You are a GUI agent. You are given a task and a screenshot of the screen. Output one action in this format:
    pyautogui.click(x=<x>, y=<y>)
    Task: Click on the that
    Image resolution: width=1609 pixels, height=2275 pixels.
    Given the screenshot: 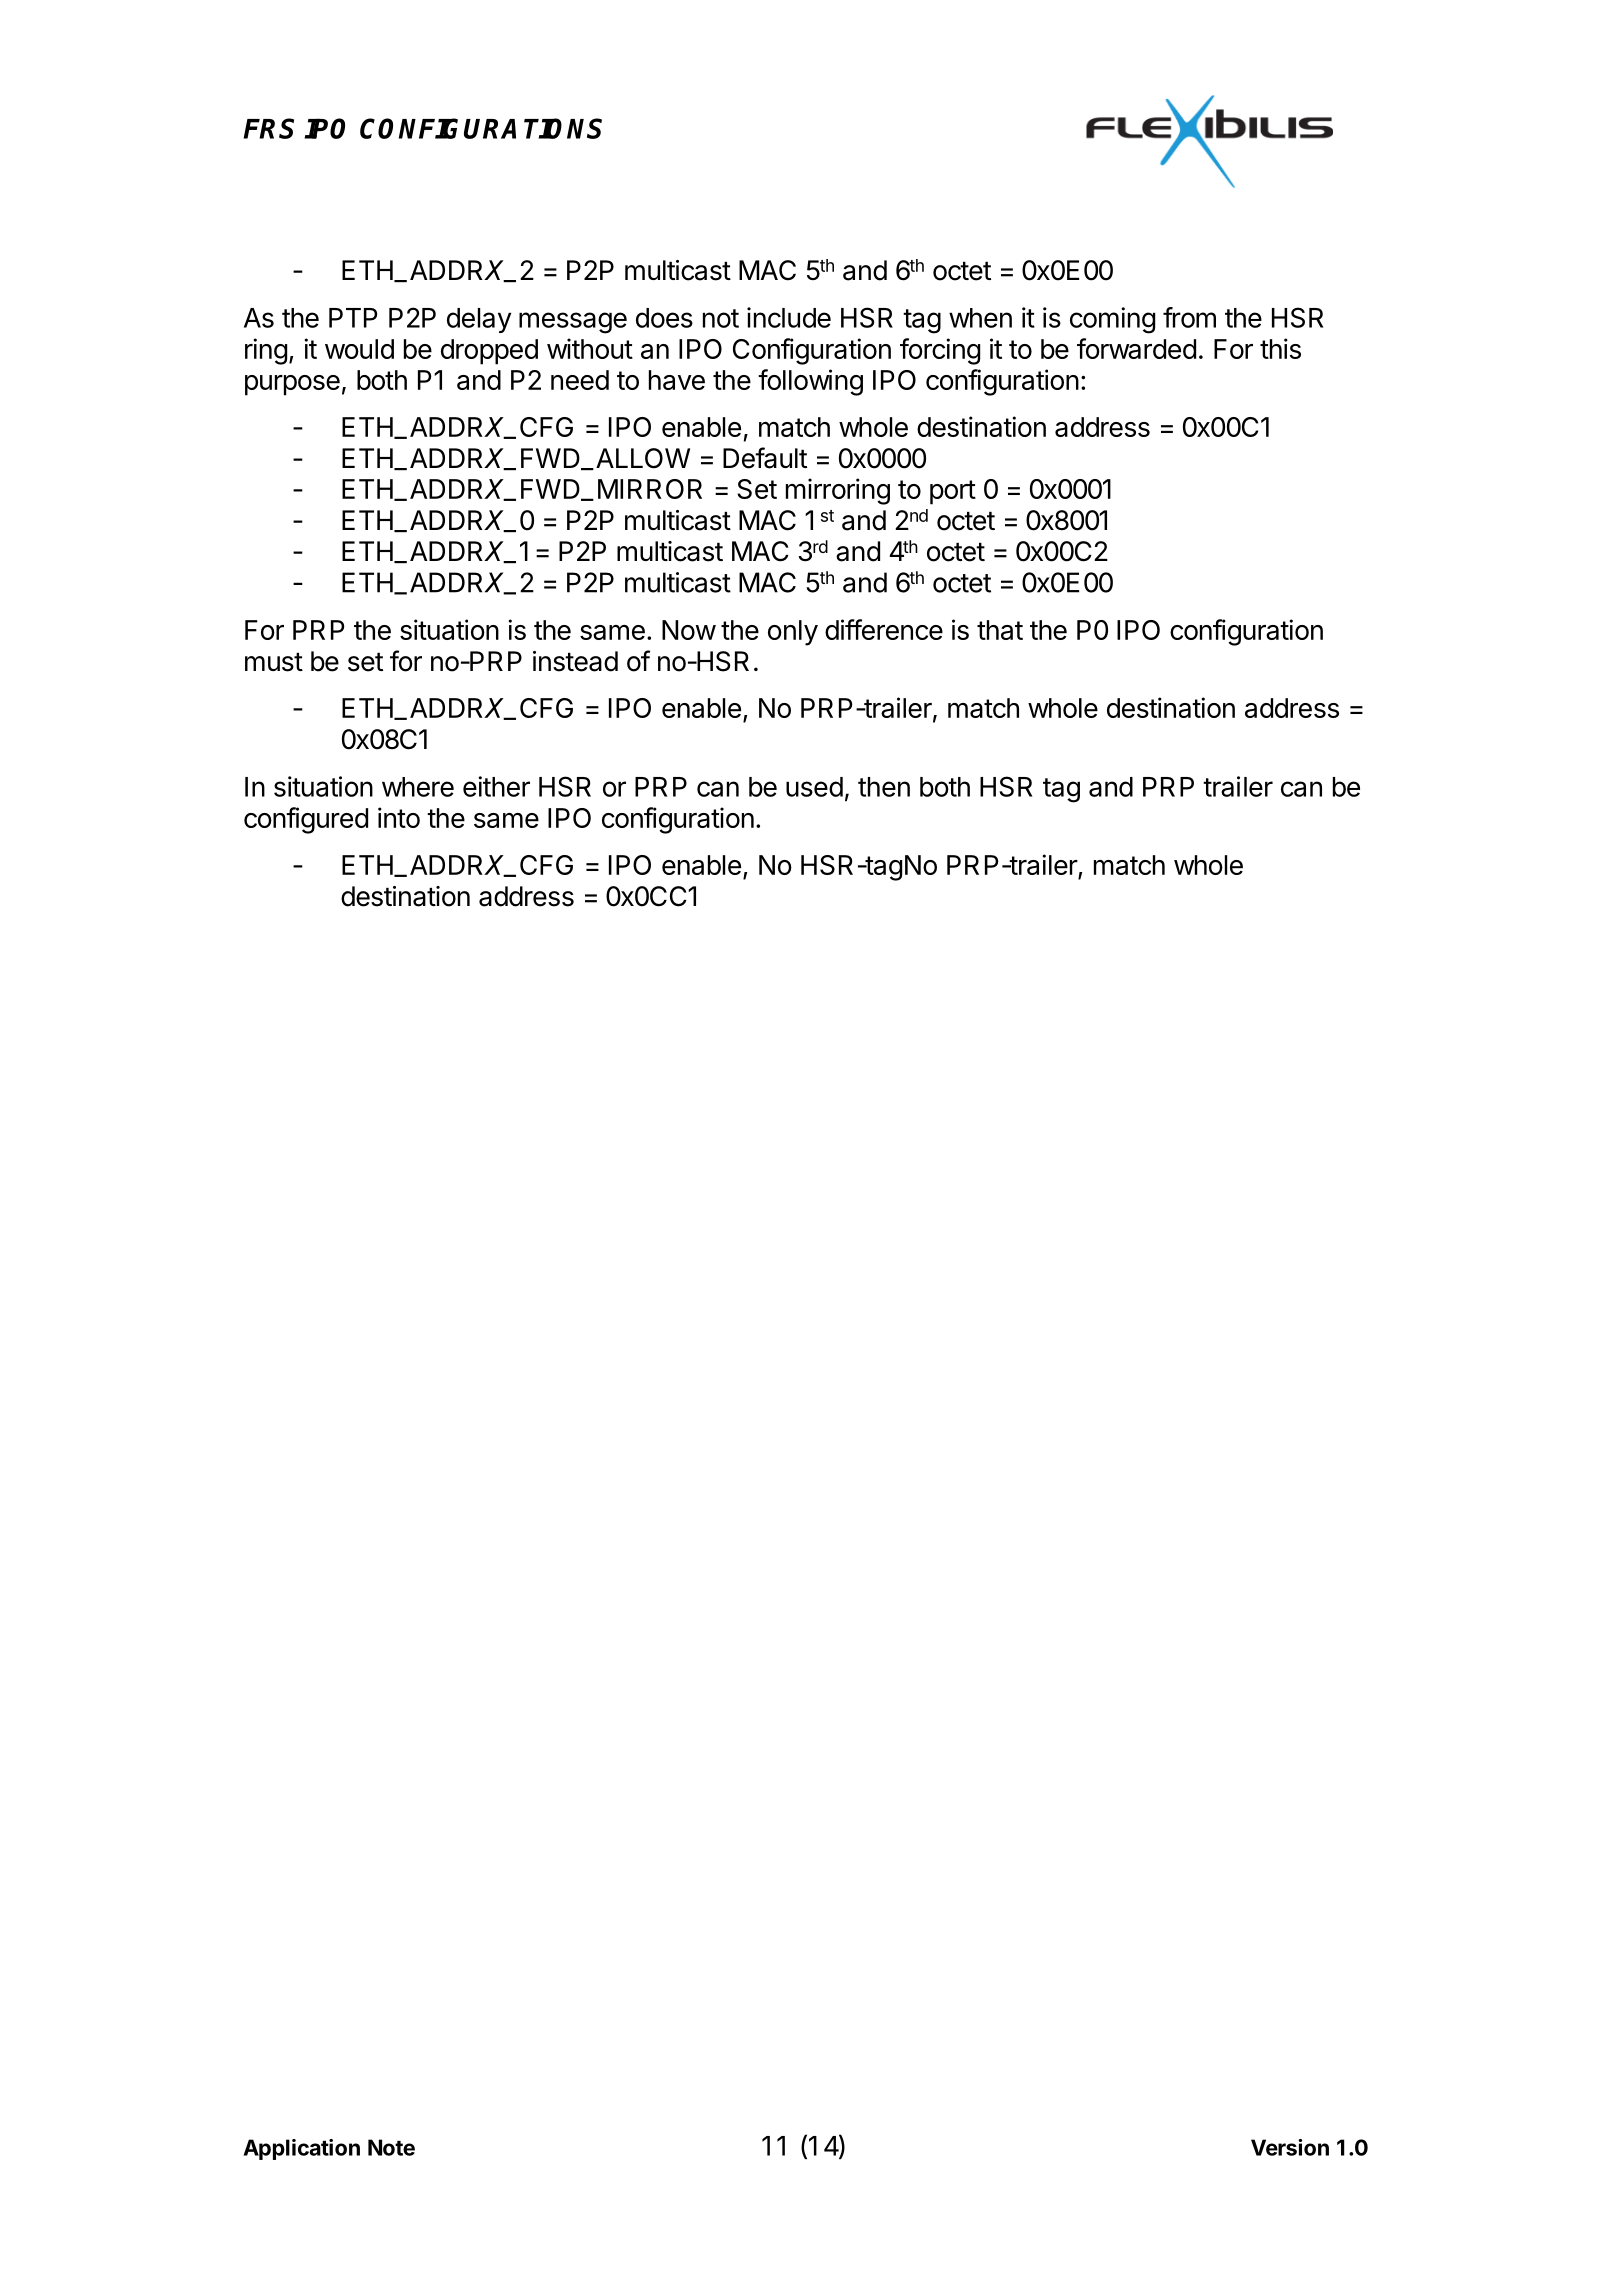 What is the action you would take?
    pyautogui.click(x=1000, y=630)
